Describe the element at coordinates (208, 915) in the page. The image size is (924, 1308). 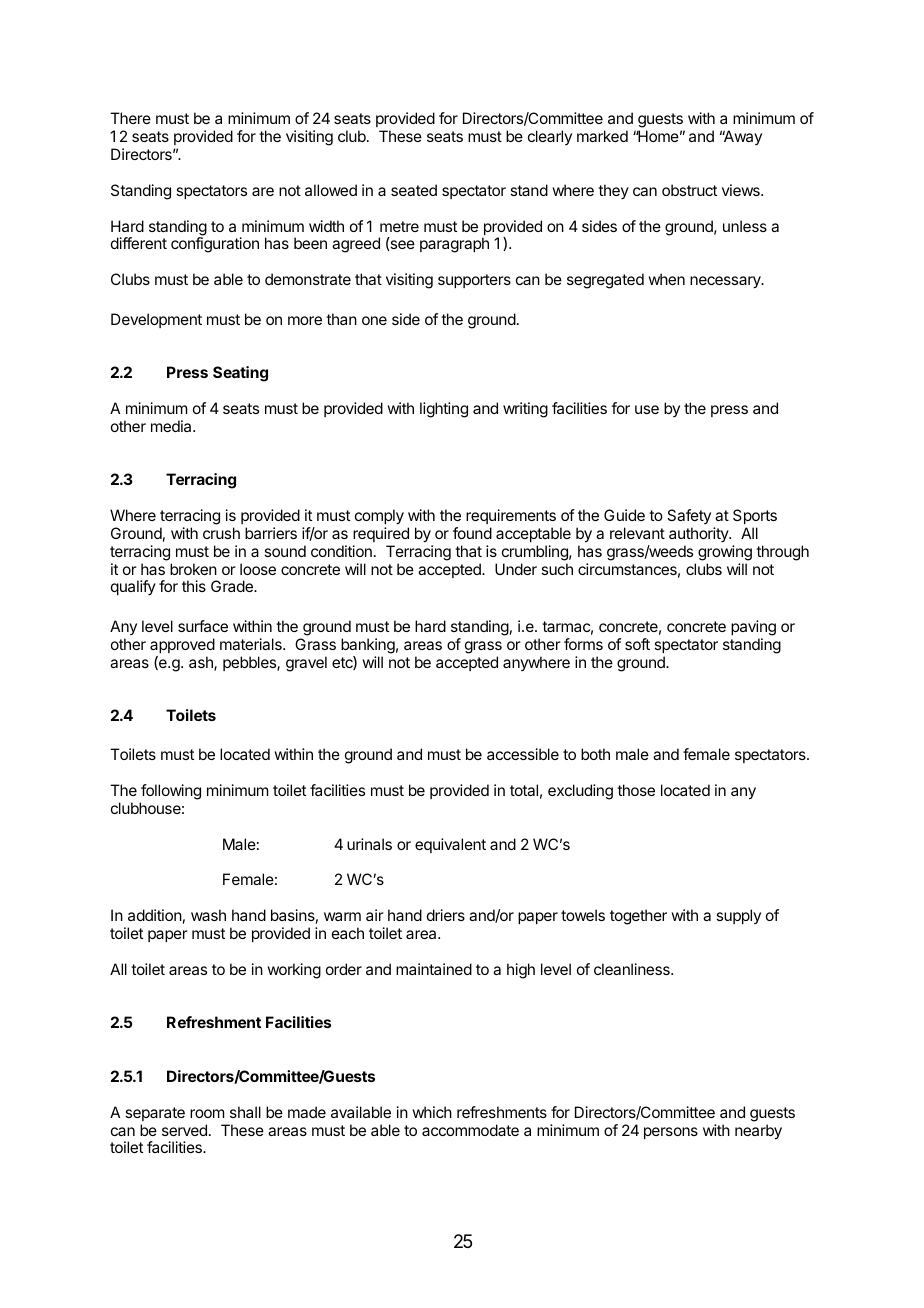
I see `wash` at that location.
